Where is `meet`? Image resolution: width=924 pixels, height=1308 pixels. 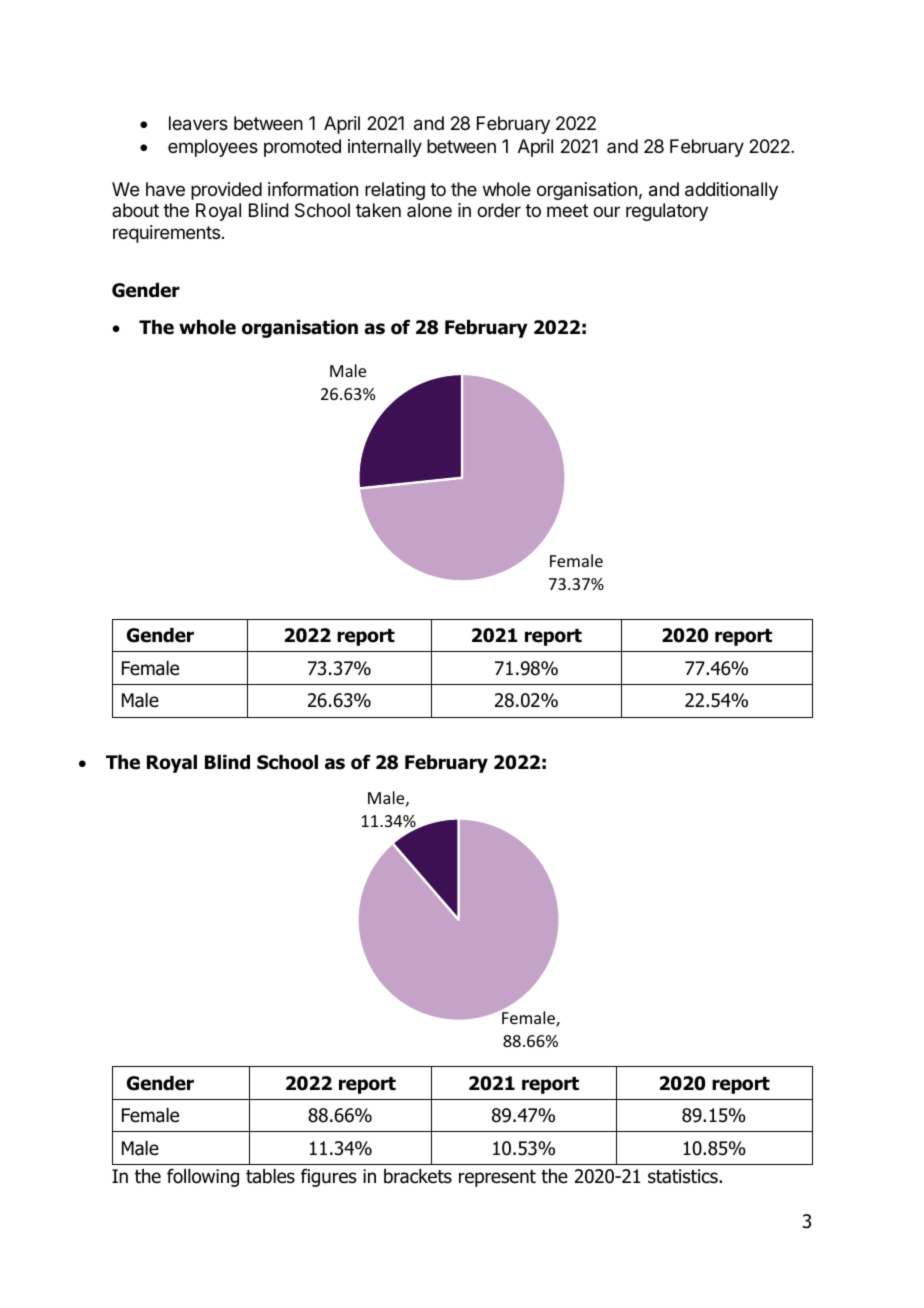
meet is located at coordinates (567, 210).
